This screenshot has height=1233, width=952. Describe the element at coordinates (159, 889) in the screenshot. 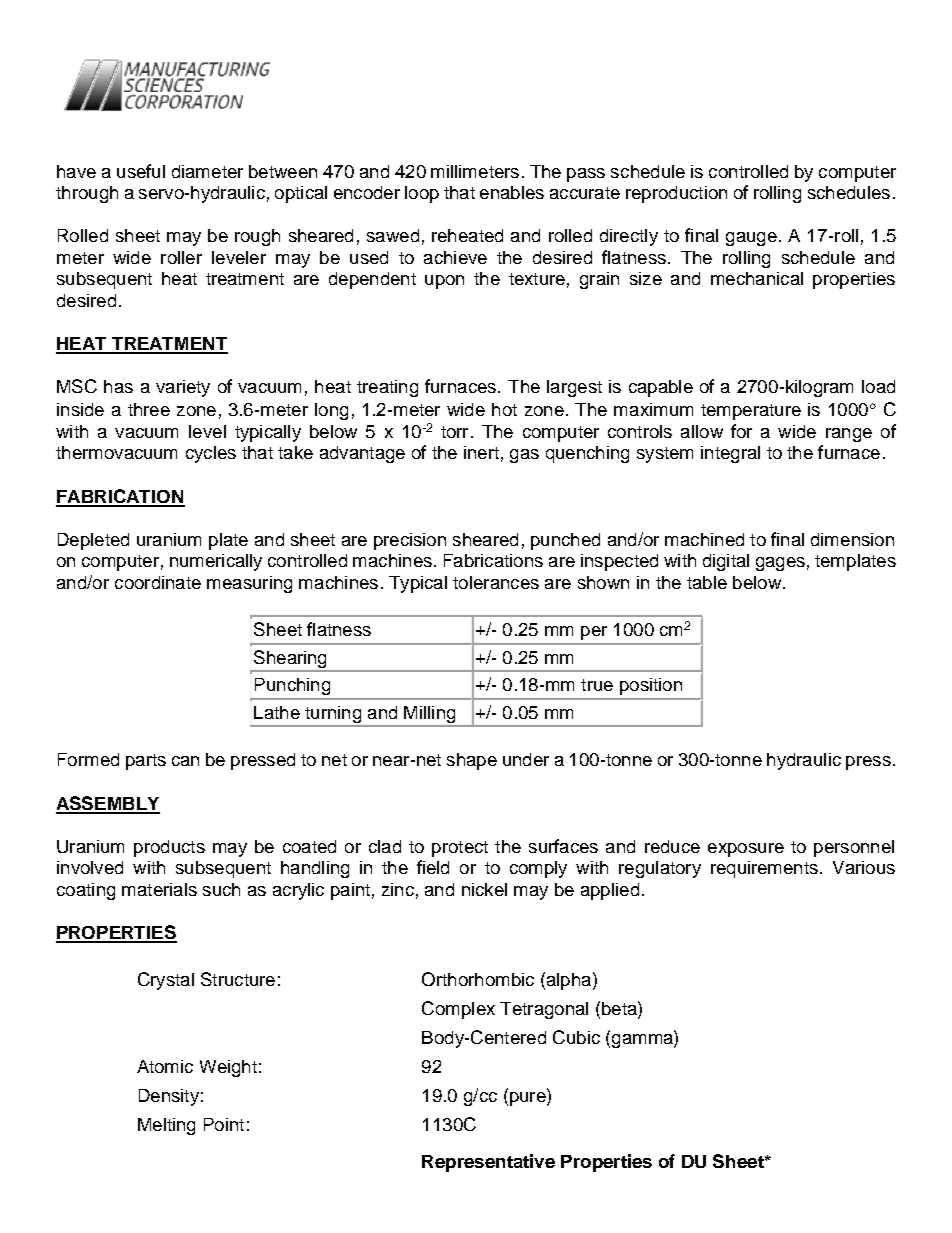

I see `materials` at that location.
